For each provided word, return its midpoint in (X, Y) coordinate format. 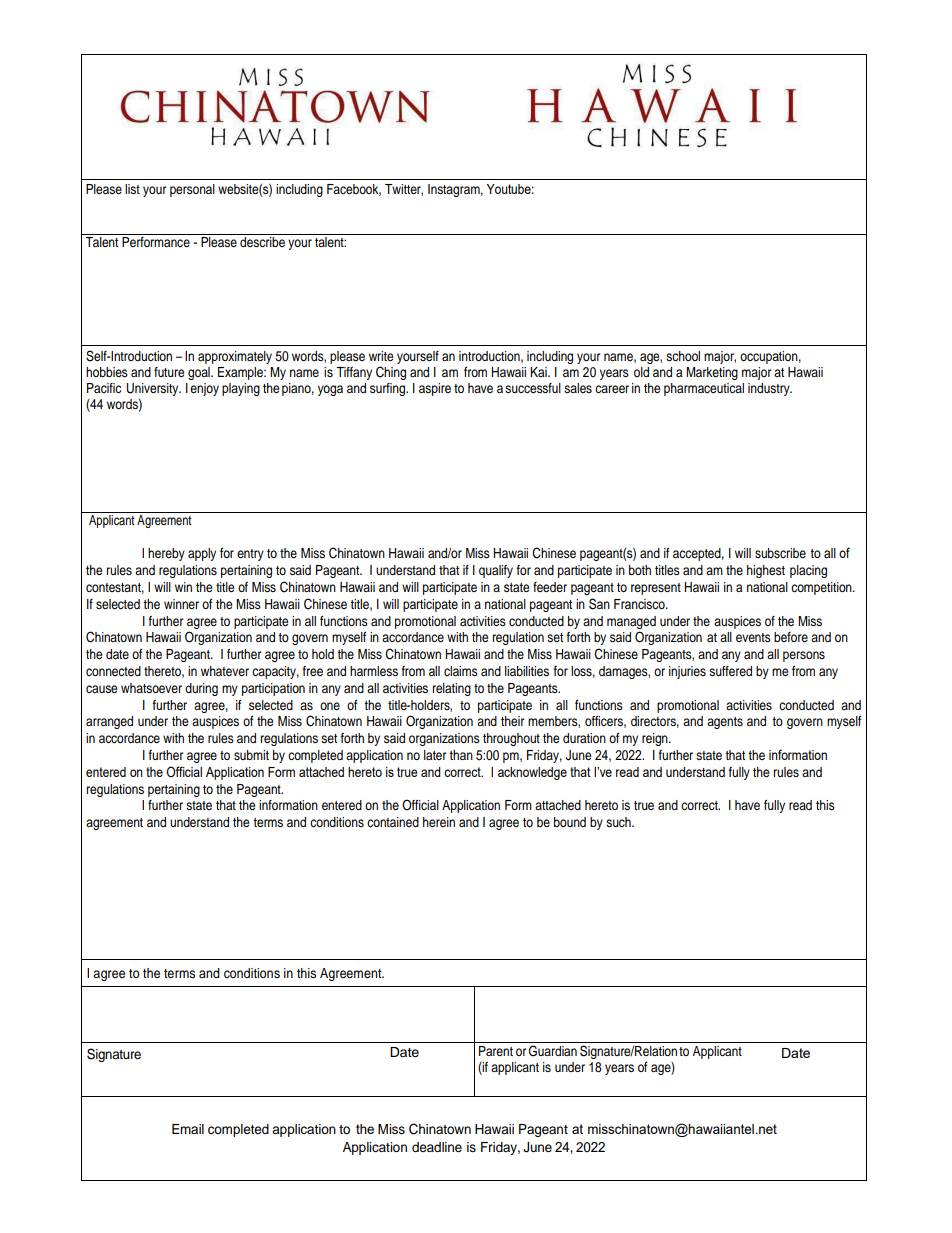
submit (251, 755)
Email (188, 1129)
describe (262, 240)
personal (192, 190)
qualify (496, 571)
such (619, 822)
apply (202, 554)
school (683, 356)
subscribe (780, 553)
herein (439, 822)
